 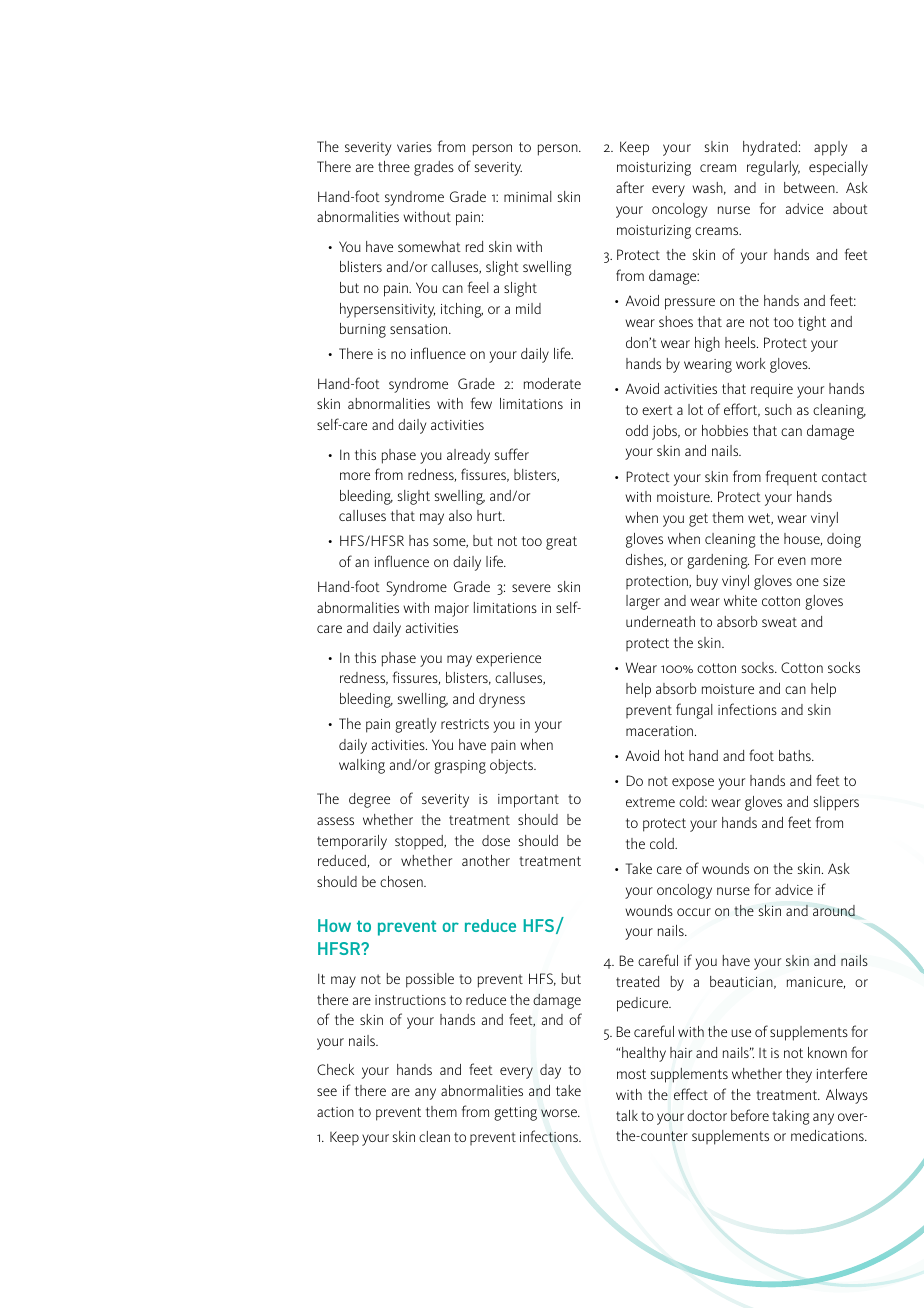 I want to click on action, so click(x=335, y=1112).
